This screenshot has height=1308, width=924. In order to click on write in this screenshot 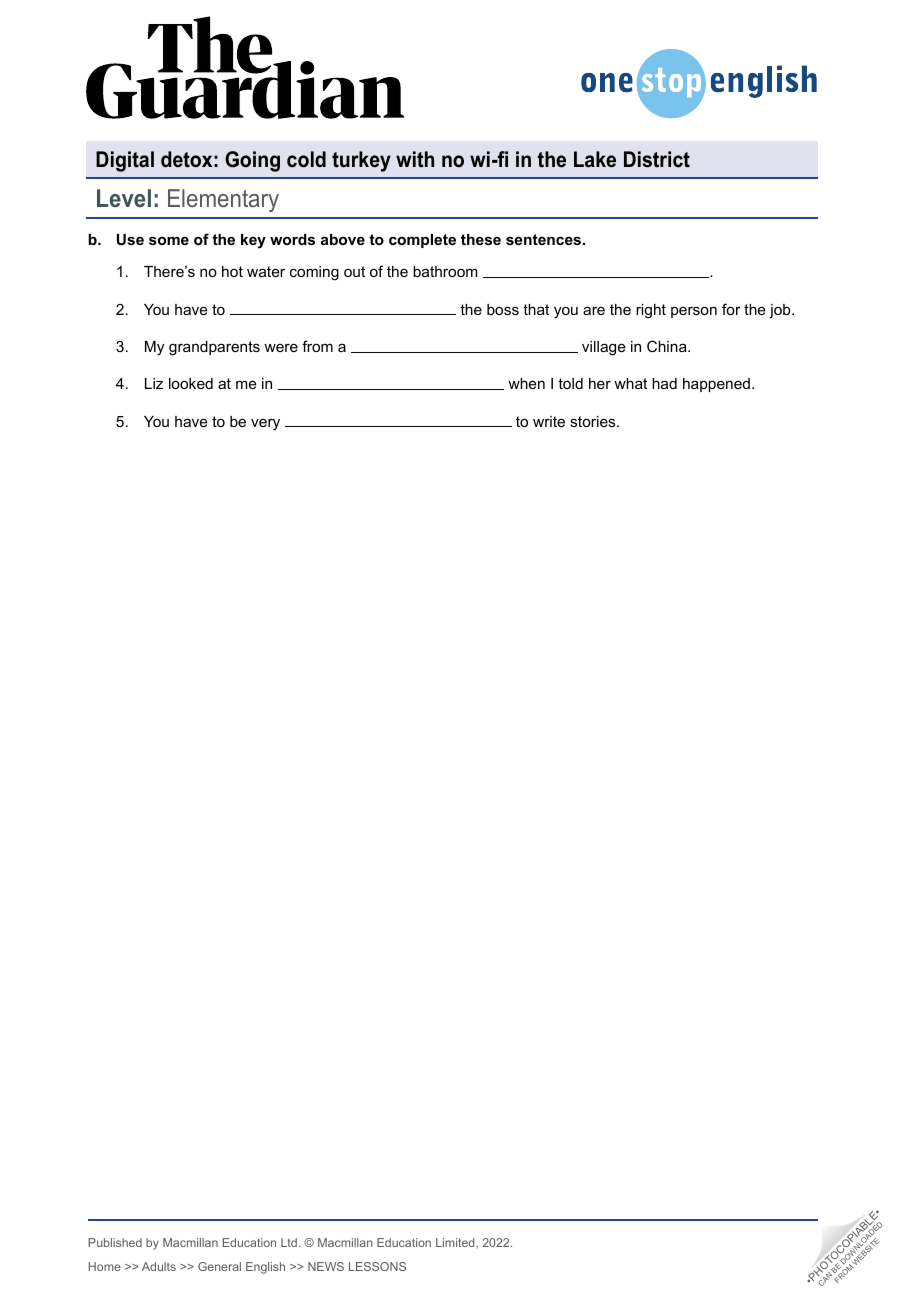, I will do `click(549, 421)`.
